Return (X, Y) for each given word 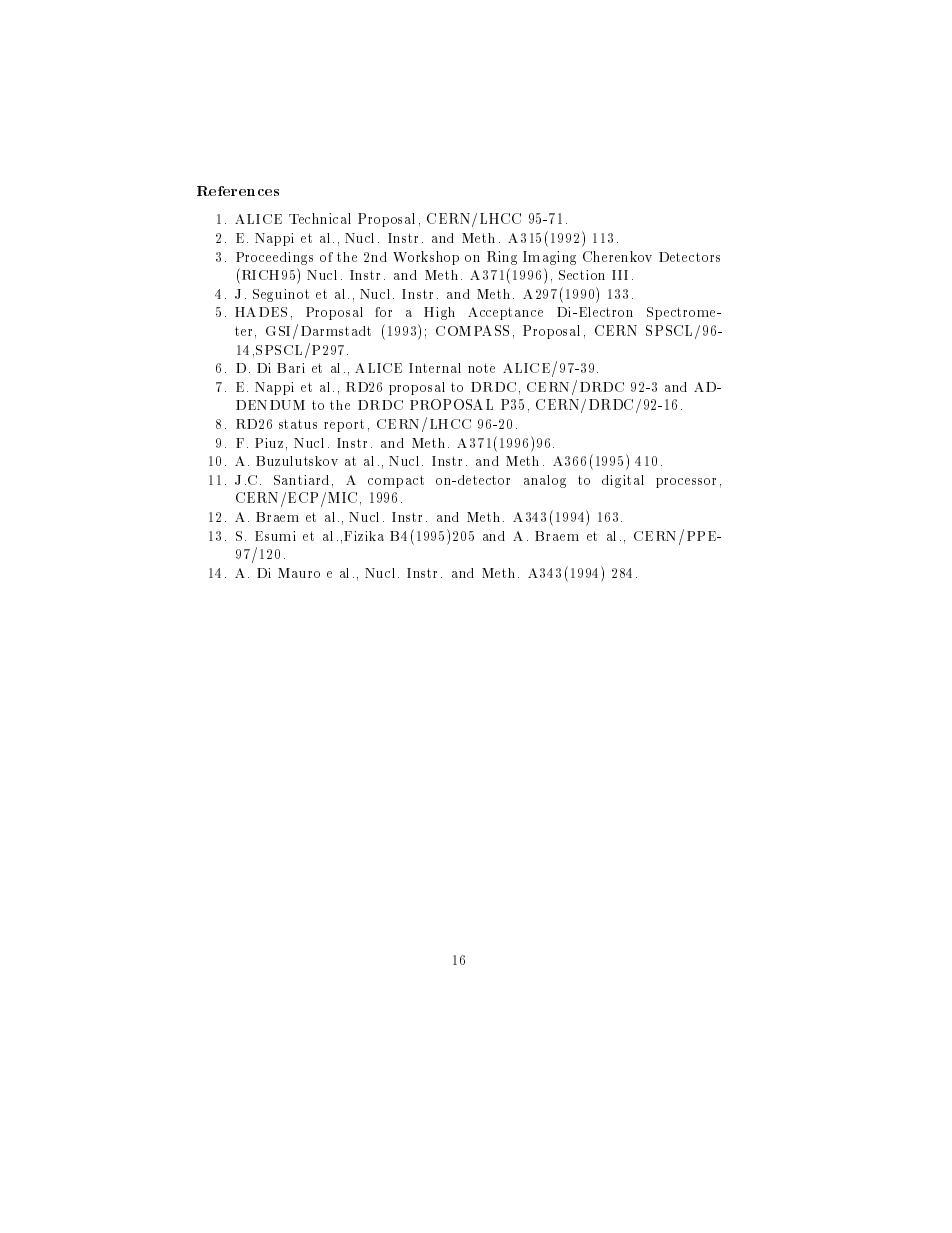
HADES (261, 312)
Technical (320, 218)
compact (396, 481)
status (298, 424)
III (620, 275)
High (439, 313)
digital (623, 481)
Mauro (299, 573)
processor (686, 483)
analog (545, 481)
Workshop (426, 258)
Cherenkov (617, 256)
